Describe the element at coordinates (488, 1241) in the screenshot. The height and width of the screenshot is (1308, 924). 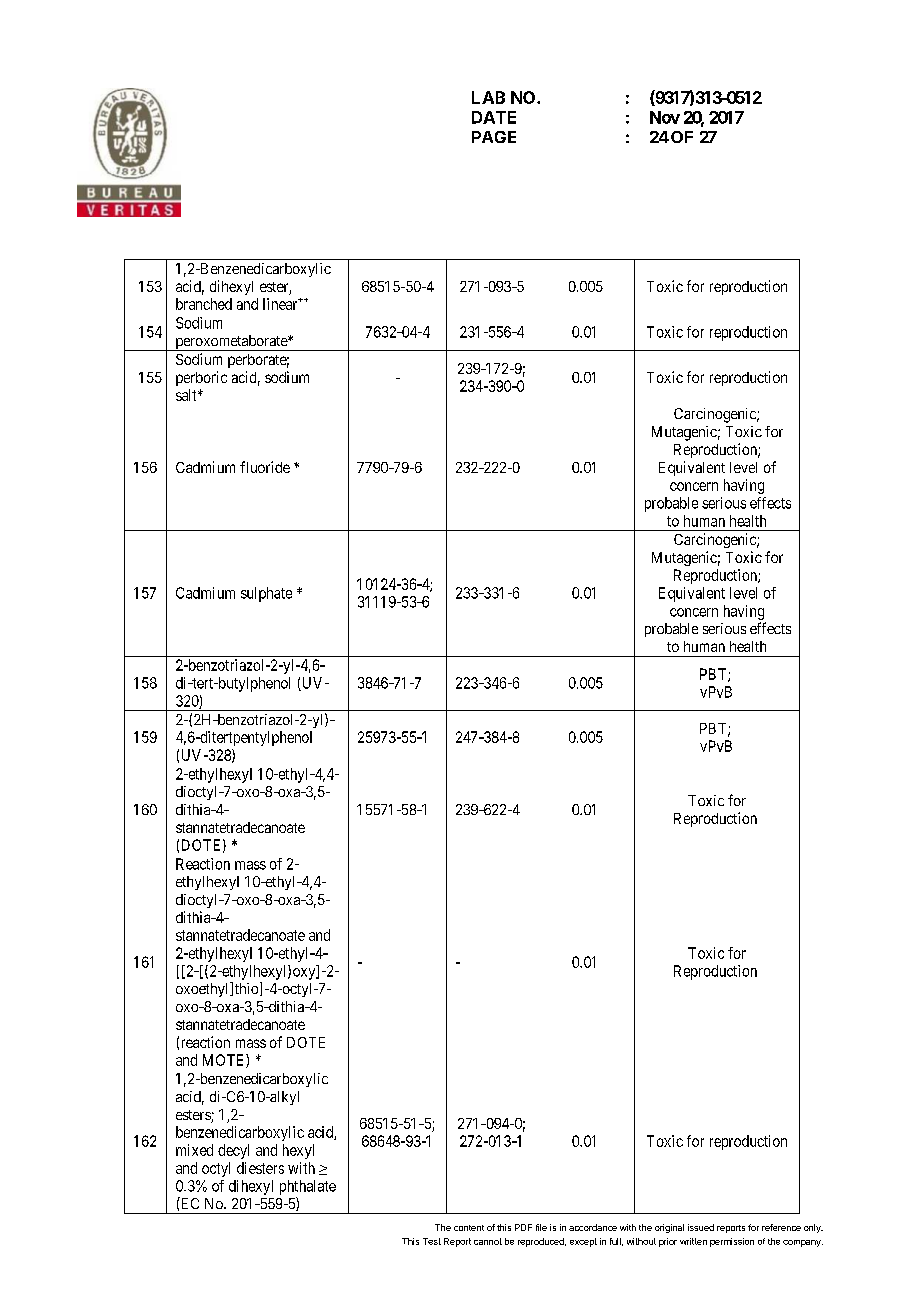
I see `cannot` at that location.
